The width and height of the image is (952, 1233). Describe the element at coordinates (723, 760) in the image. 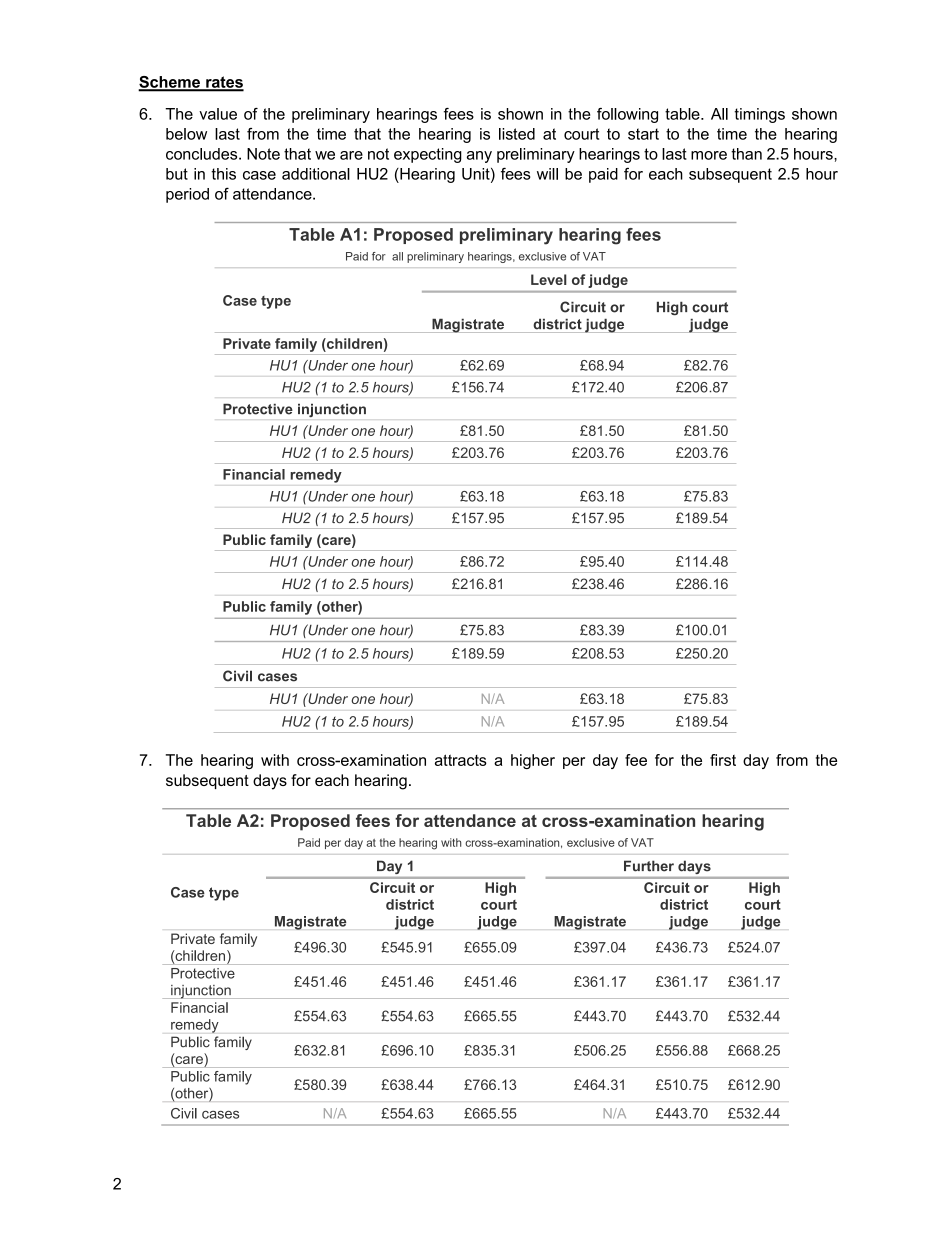

I see `first` at that location.
